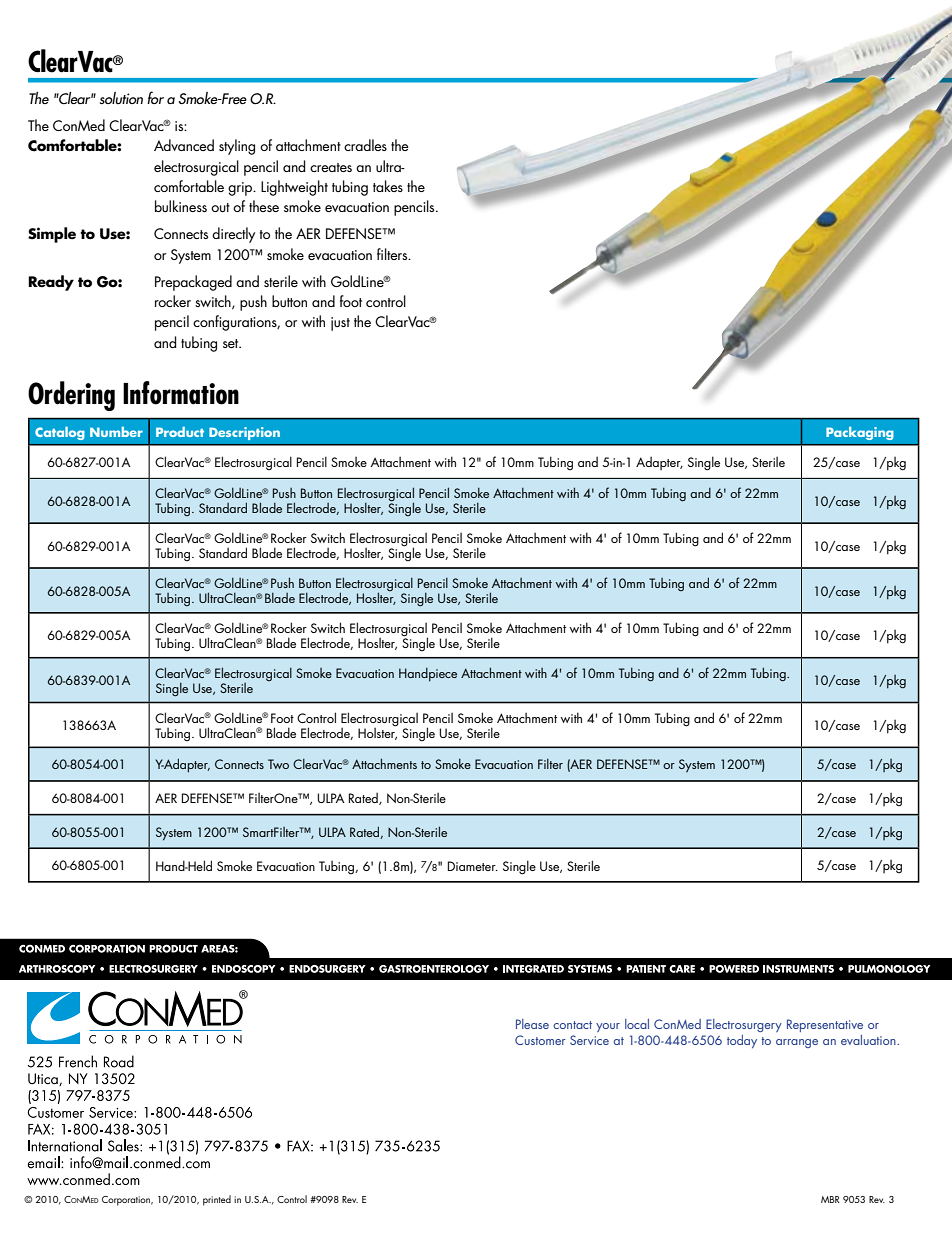 The width and height of the document is (952, 1233). Describe the element at coordinates (278, 764) in the document. I see `Two` at that location.
